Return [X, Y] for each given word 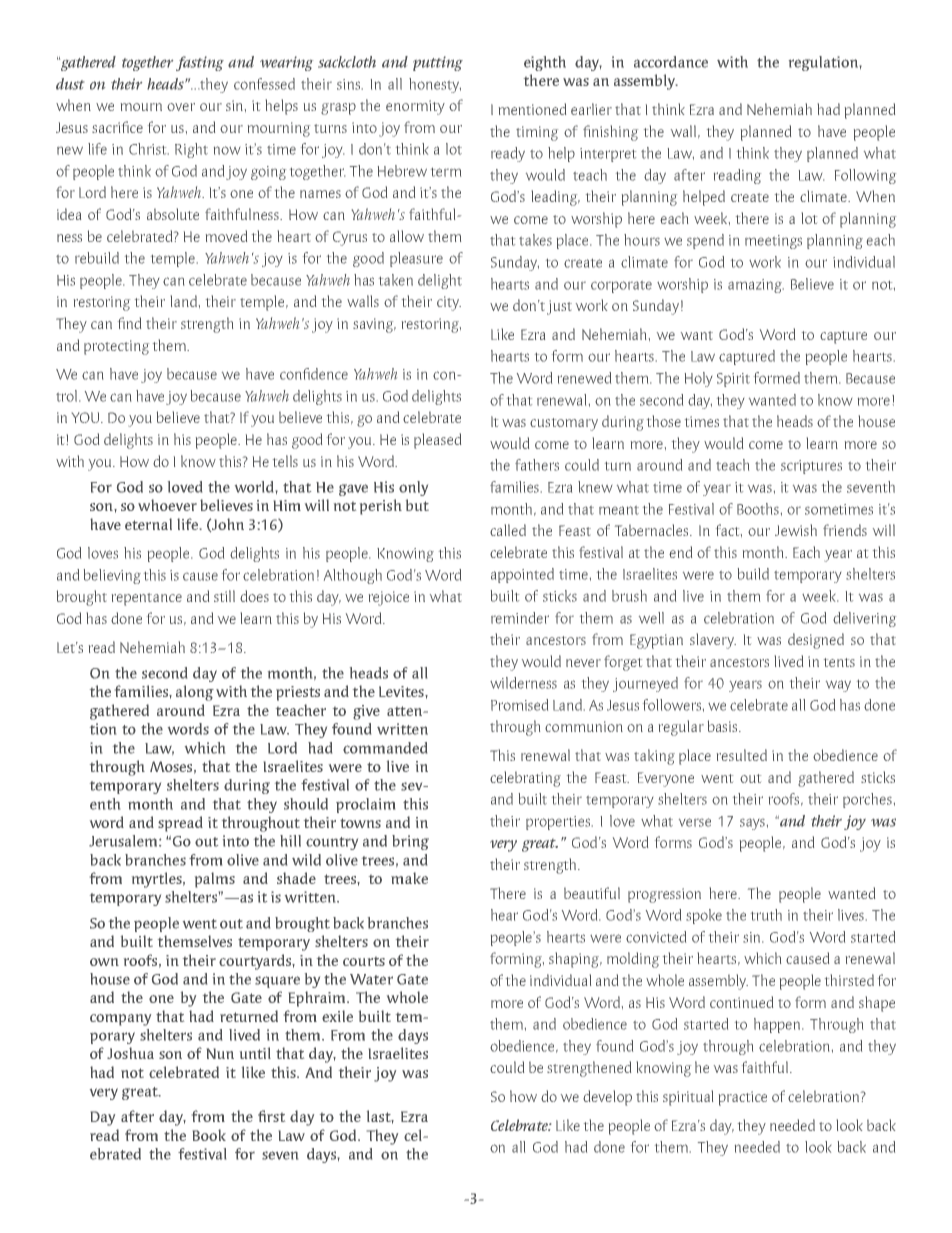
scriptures [811, 467]
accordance [671, 62]
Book [209, 1135]
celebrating [525, 779]
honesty [435, 85]
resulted [742, 755]
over [181, 107]
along [195, 693]
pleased [437, 441]
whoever [167, 505]
